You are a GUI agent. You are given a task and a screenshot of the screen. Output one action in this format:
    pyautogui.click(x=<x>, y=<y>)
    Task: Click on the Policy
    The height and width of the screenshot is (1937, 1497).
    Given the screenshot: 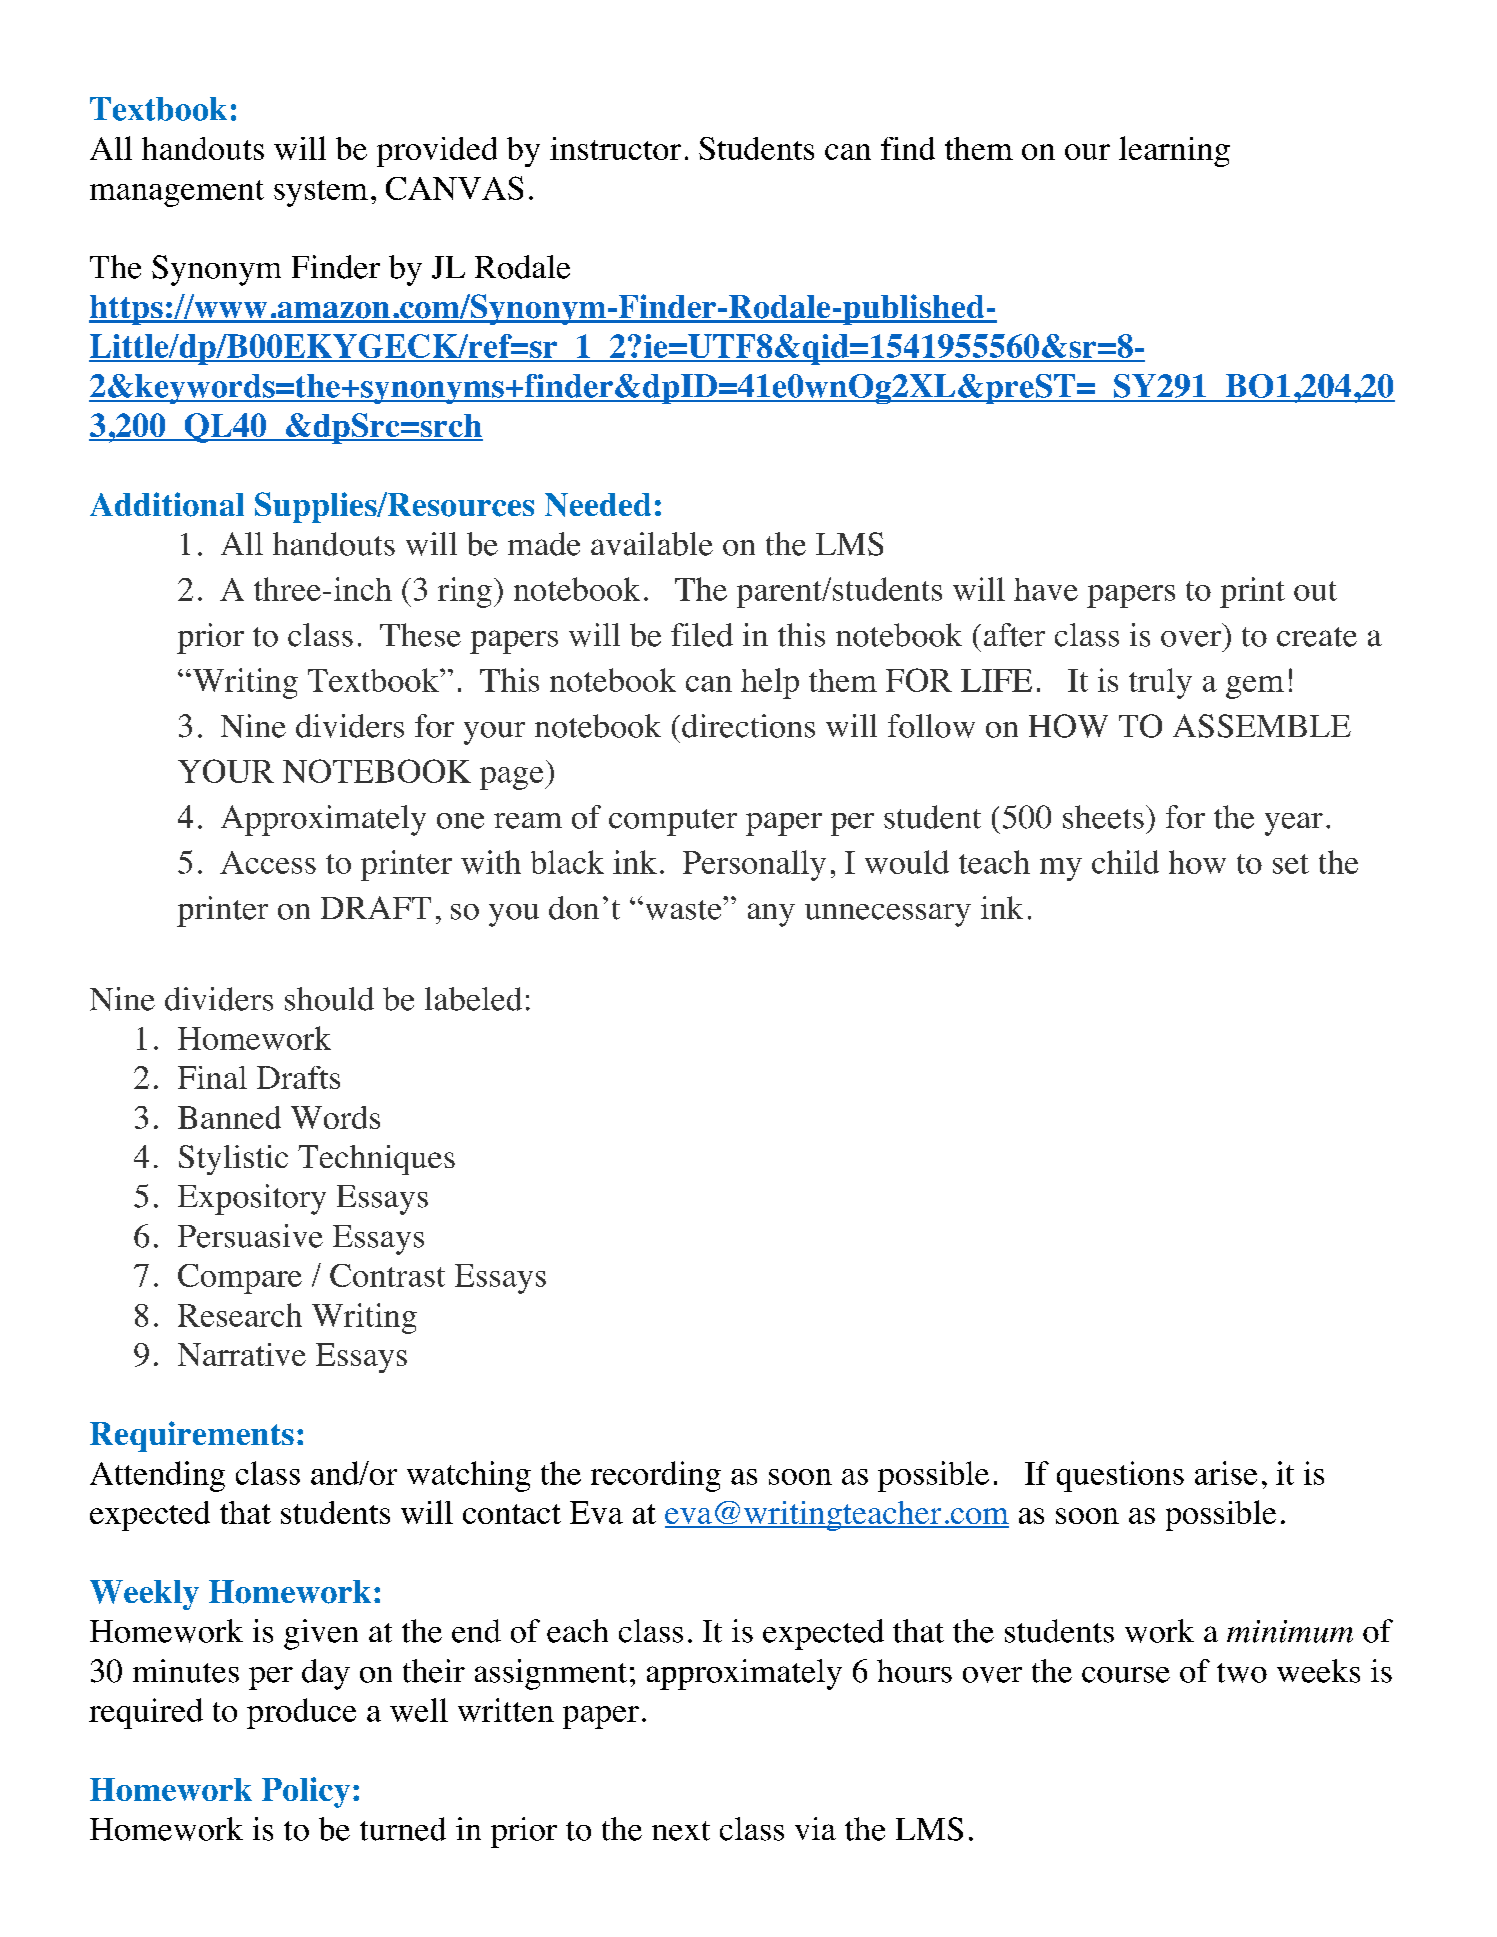 What is the action you would take?
    pyautogui.click(x=306, y=1792)
